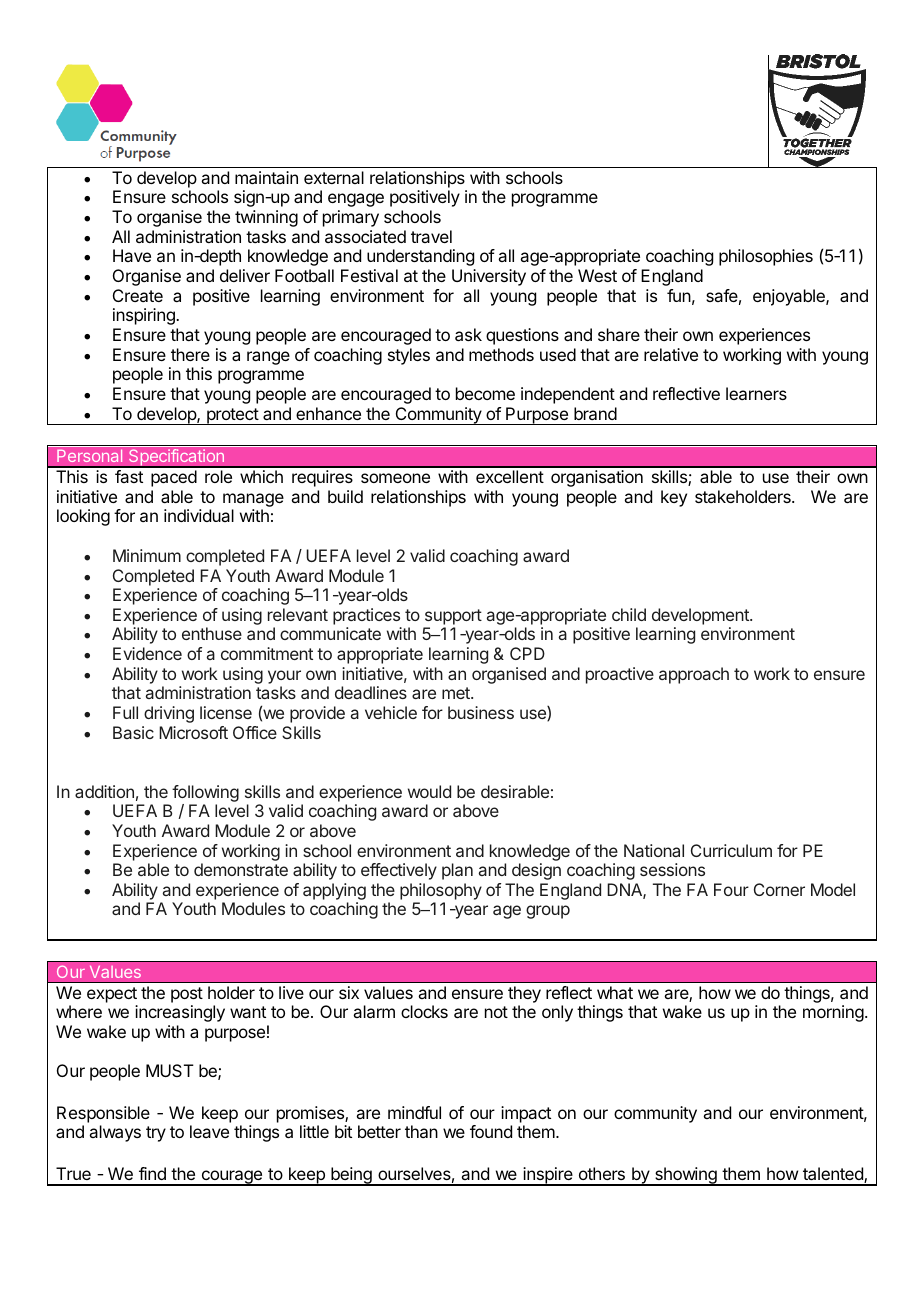 This screenshot has width=924, height=1308. I want to click on Have, so click(132, 255).
